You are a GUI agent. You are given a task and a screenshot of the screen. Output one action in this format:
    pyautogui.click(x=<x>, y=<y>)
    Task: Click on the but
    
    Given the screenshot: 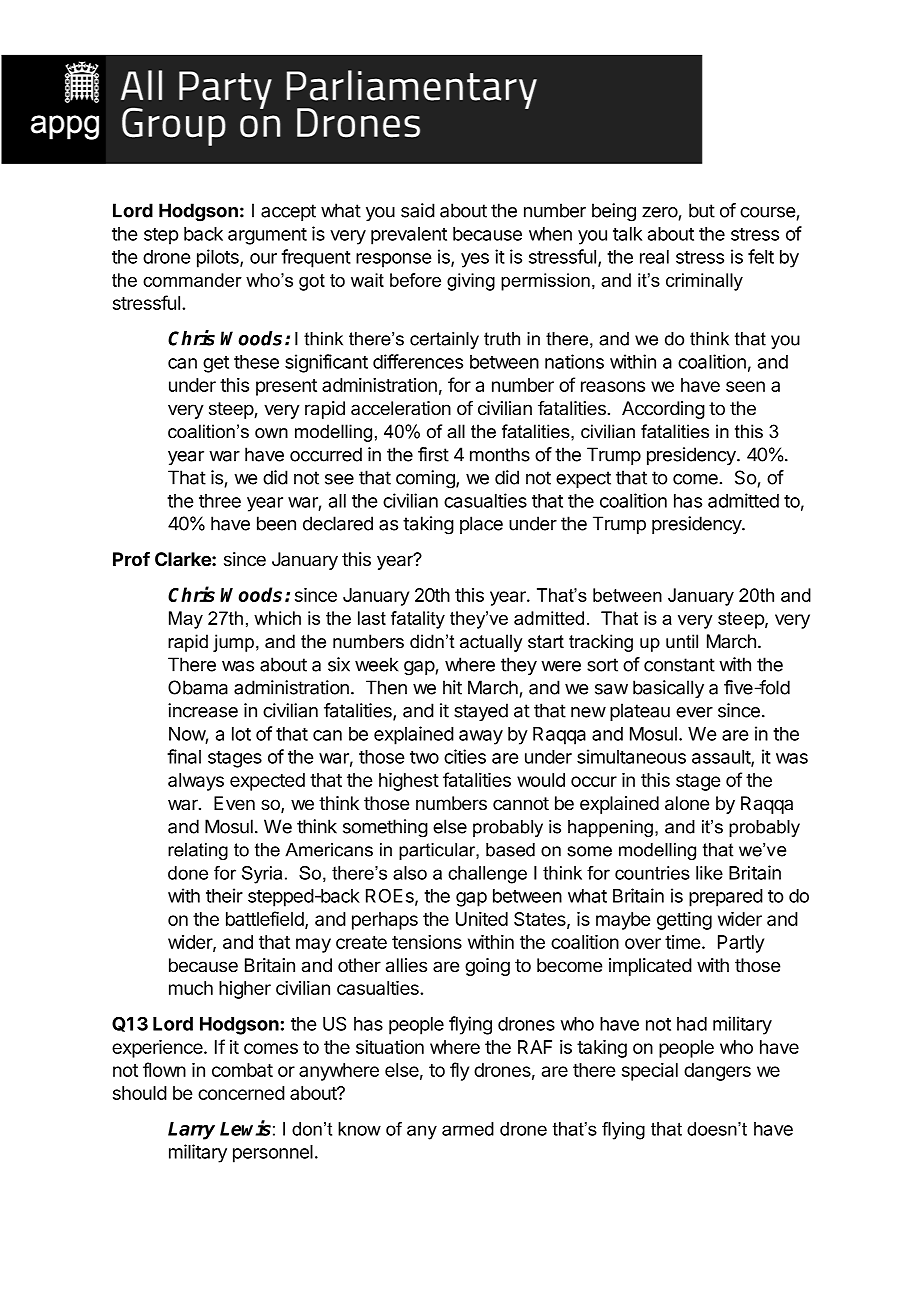 What is the action you would take?
    pyautogui.click(x=702, y=210)
